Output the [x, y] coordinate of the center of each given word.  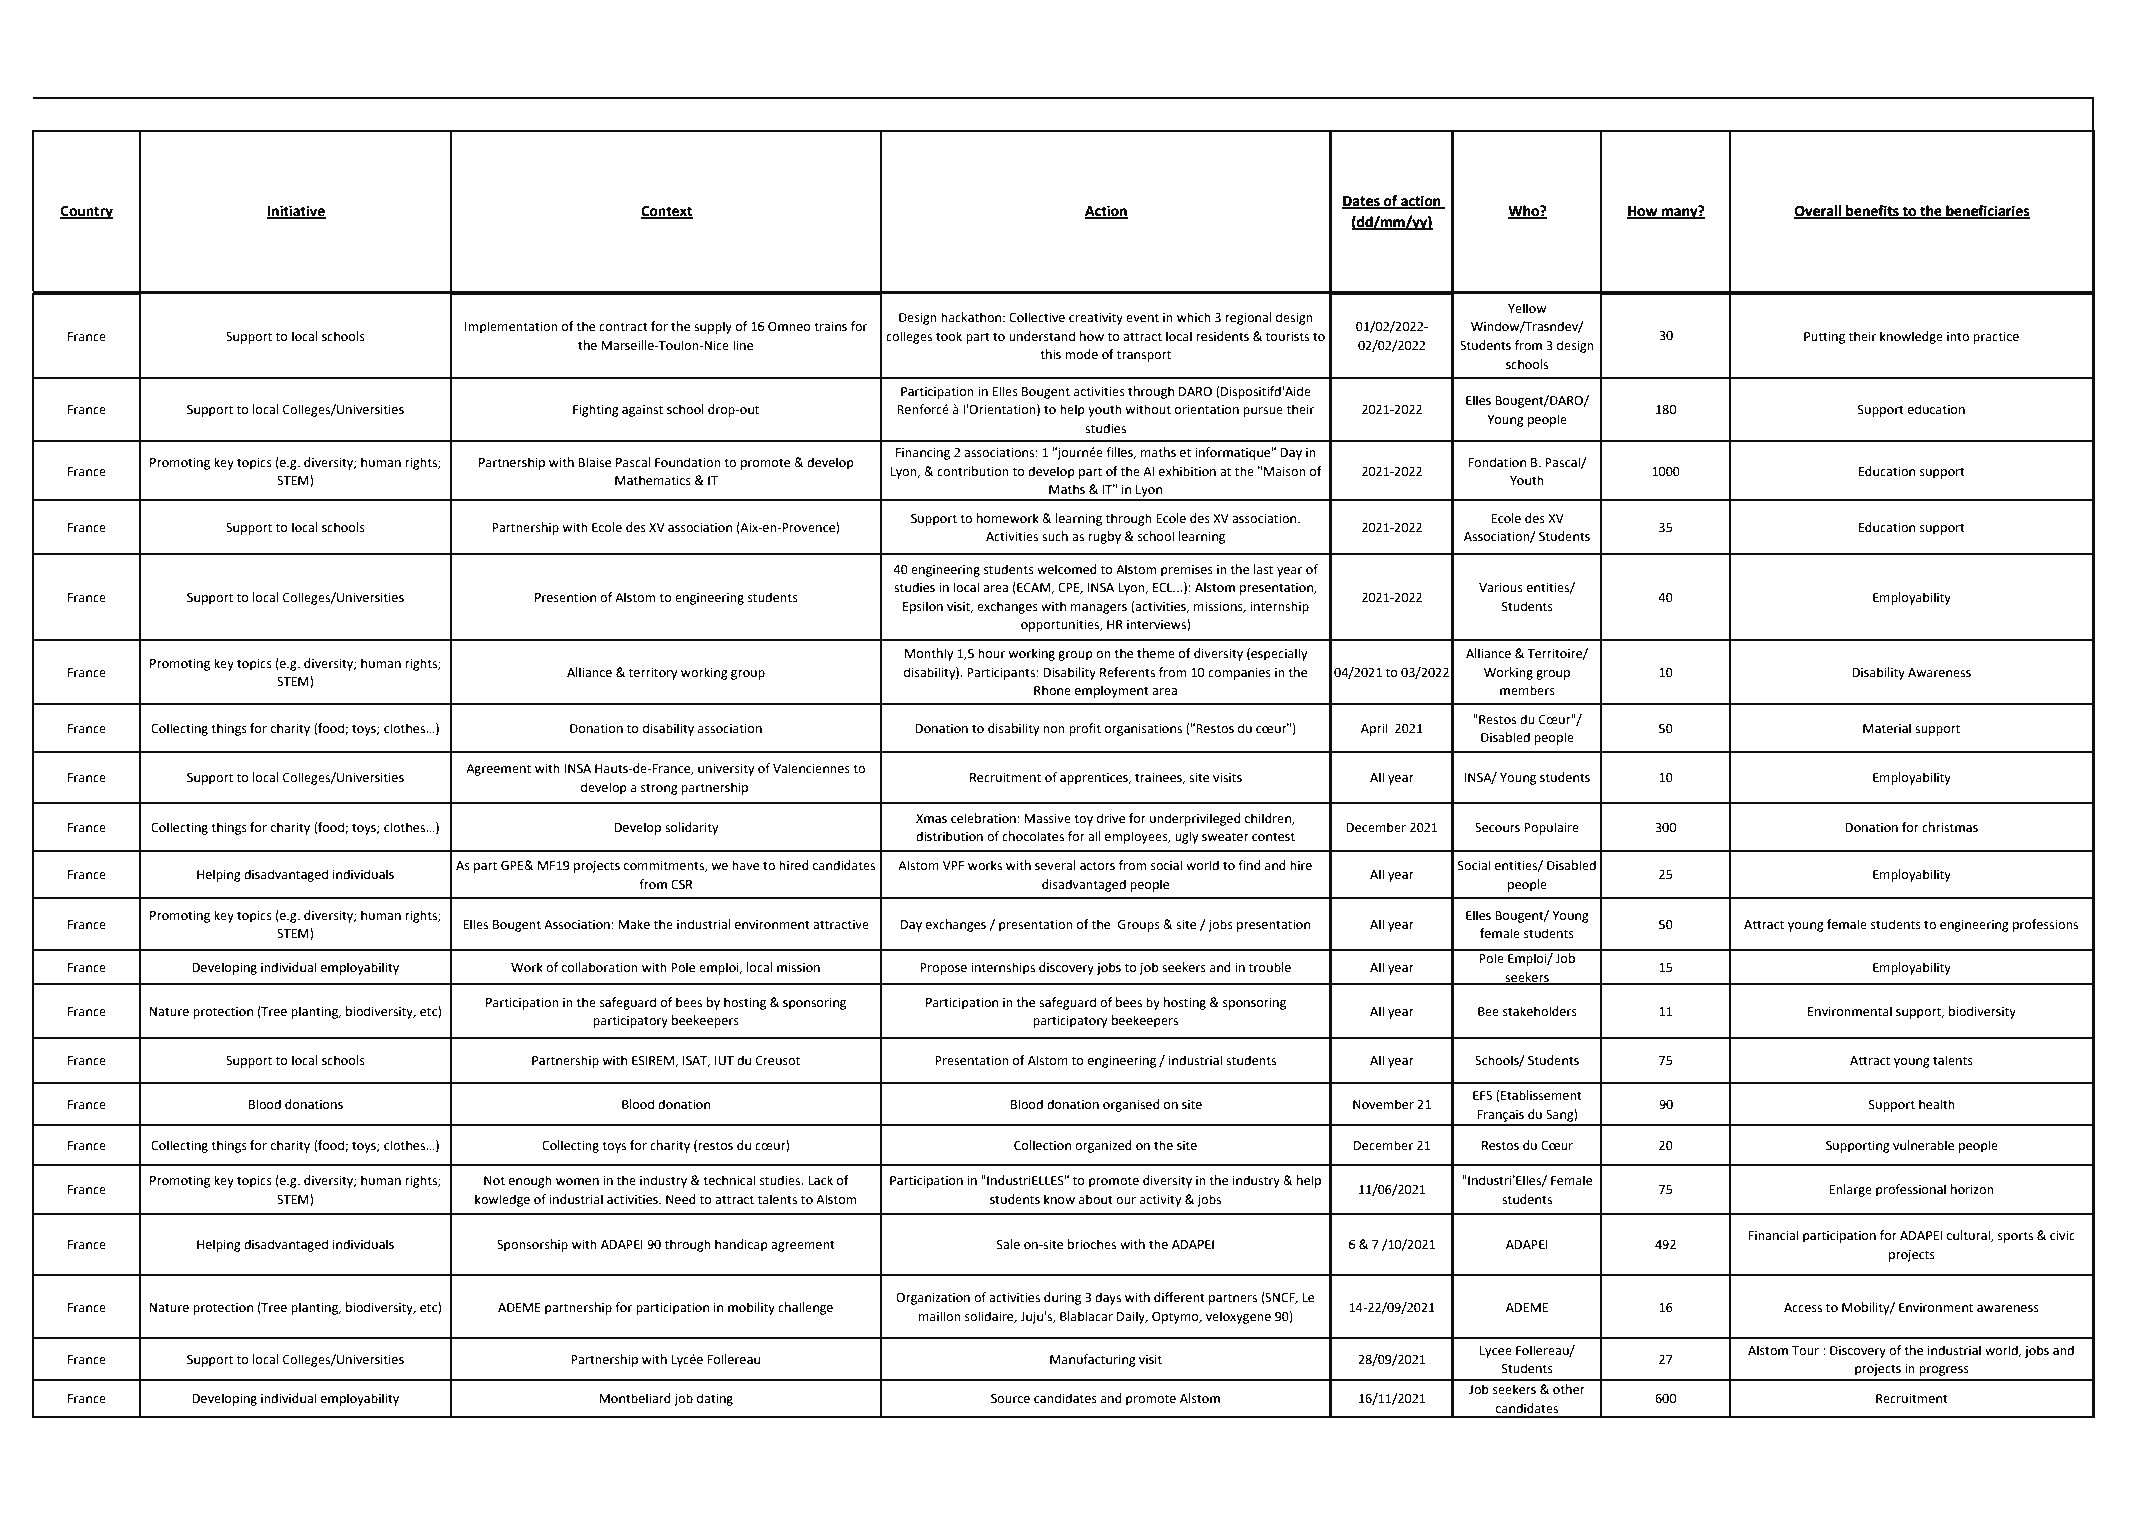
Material [1887, 728]
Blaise [594, 462]
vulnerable [1923, 1145]
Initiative [296, 212]
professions [2045, 925]
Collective [1037, 317]
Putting [1824, 338]
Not [494, 1181]
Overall [1818, 212]
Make [634, 924]
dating [715, 1399]
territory [653, 674]
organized [1103, 1146]
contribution [973, 471]
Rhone [1052, 690]
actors [1097, 866]
